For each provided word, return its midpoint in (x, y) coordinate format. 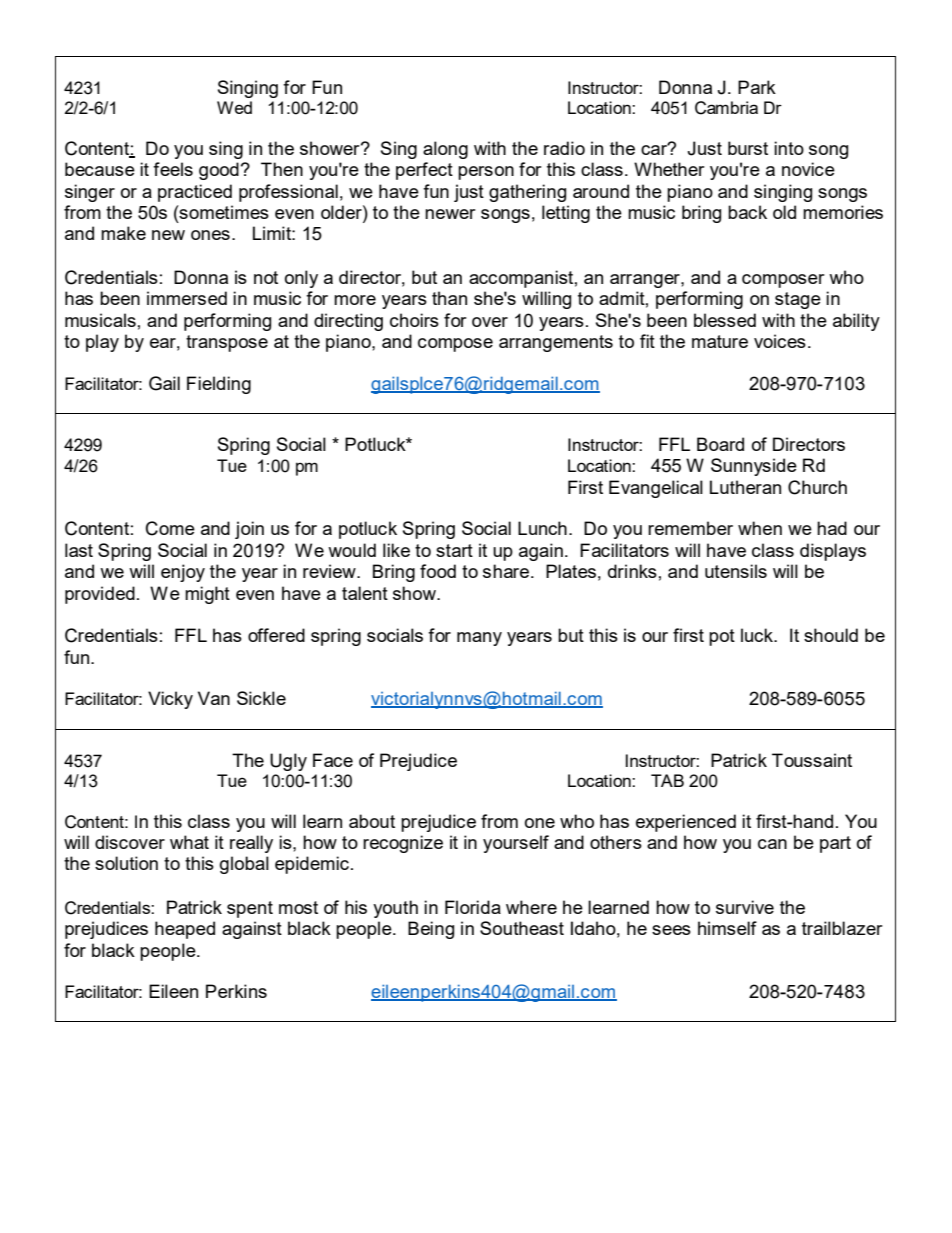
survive (745, 907)
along (445, 150)
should (831, 635)
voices (780, 341)
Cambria (726, 108)
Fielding (219, 385)
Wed (234, 107)
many (479, 639)
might (207, 595)
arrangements (556, 343)
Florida (473, 907)
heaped (185, 930)
